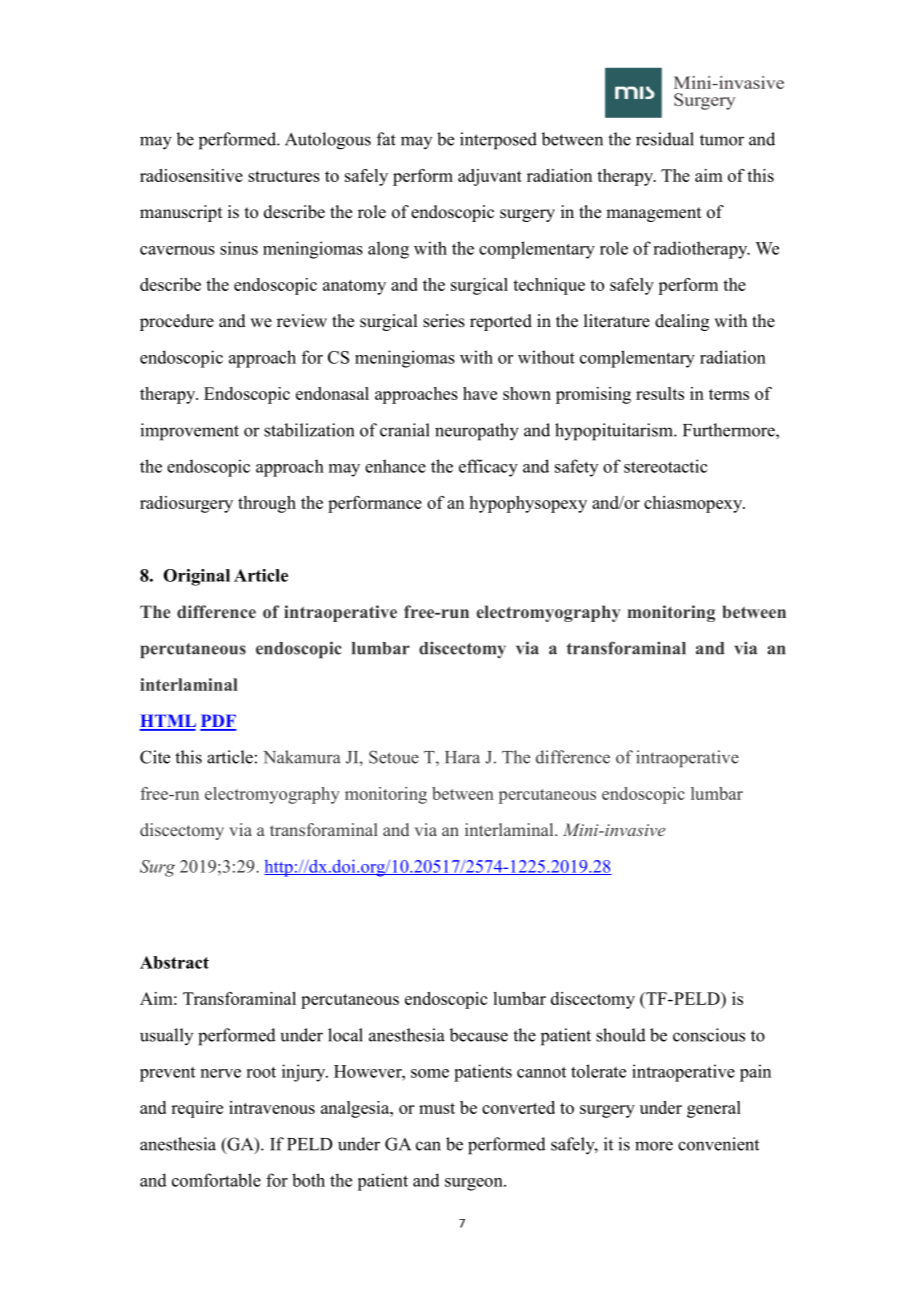  What do you see at coordinates (478, 1035) in the screenshot?
I see `because` at bounding box center [478, 1035].
